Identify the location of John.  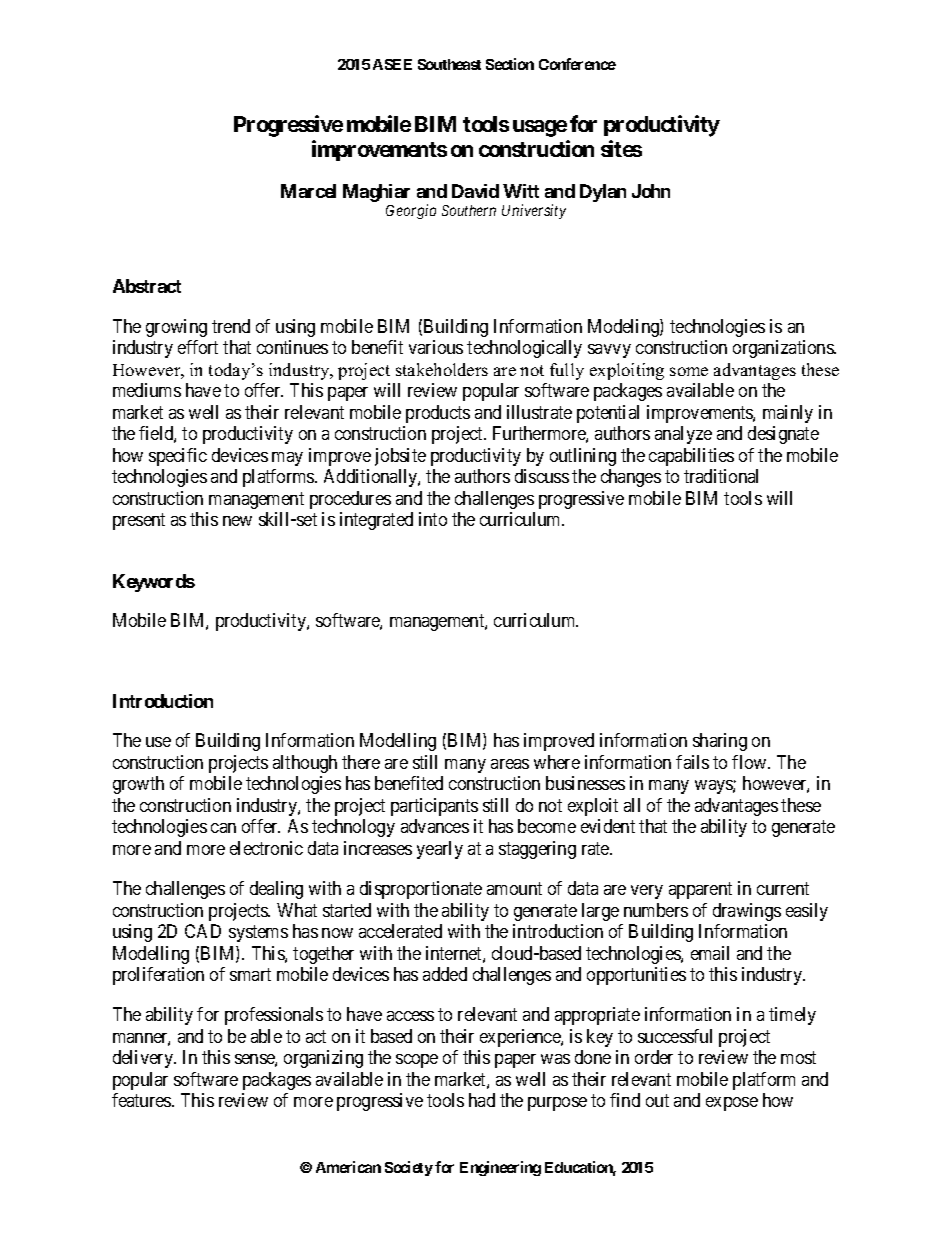
(651, 191).
